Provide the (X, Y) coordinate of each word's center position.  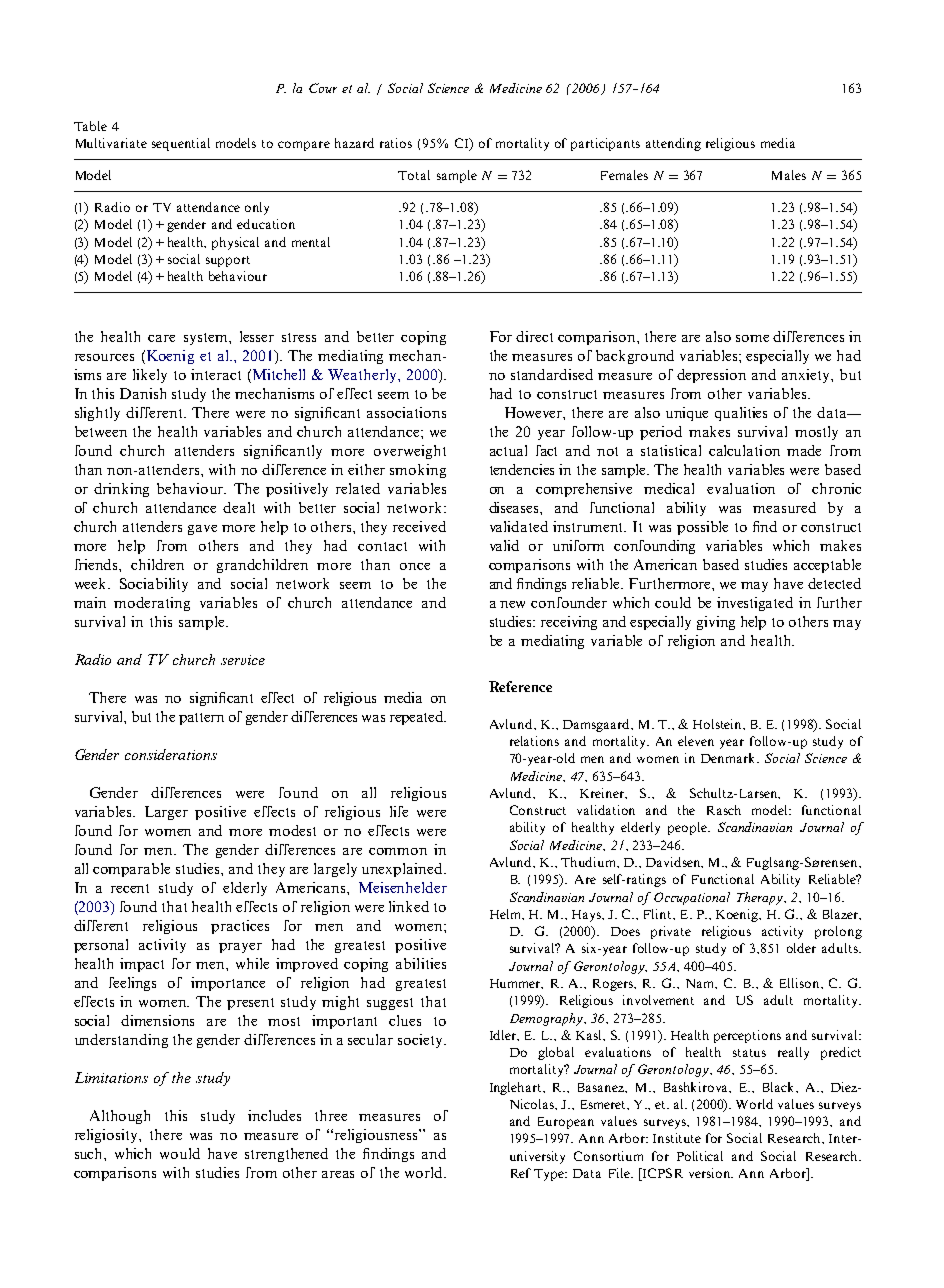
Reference (520, 686)
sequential (181, 144)
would (180, 1153)
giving (716, 623)
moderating (152, 604)
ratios (396, 143)
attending (673, 144)
